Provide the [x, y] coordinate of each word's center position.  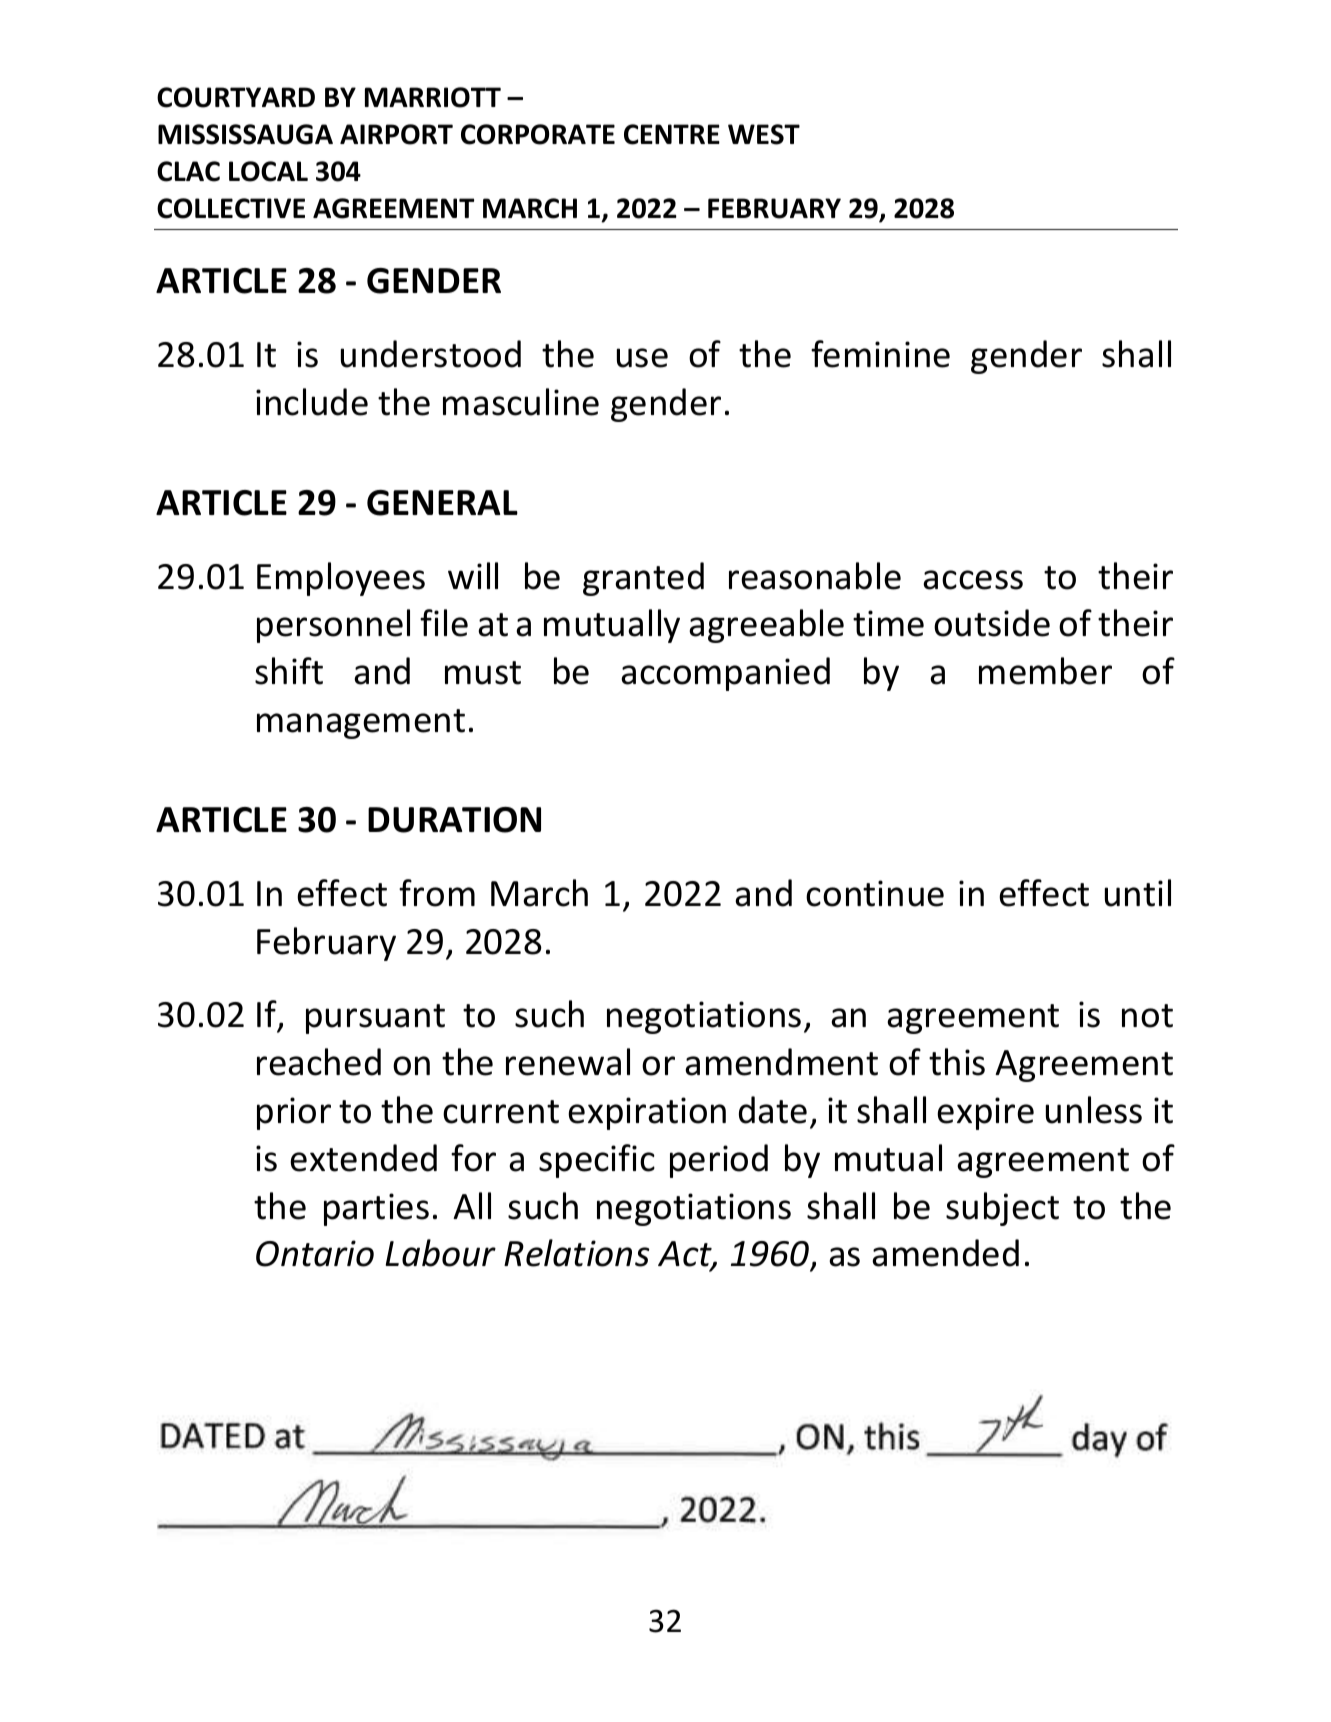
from [437, 893]
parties [376, 1209]
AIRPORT [396, 134]
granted [643, 579]
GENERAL [442, 503]
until [1138, 893]
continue [875, 893]
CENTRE [672, 134]
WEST [764, 134]
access [973, 580]
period [719, 1161]
